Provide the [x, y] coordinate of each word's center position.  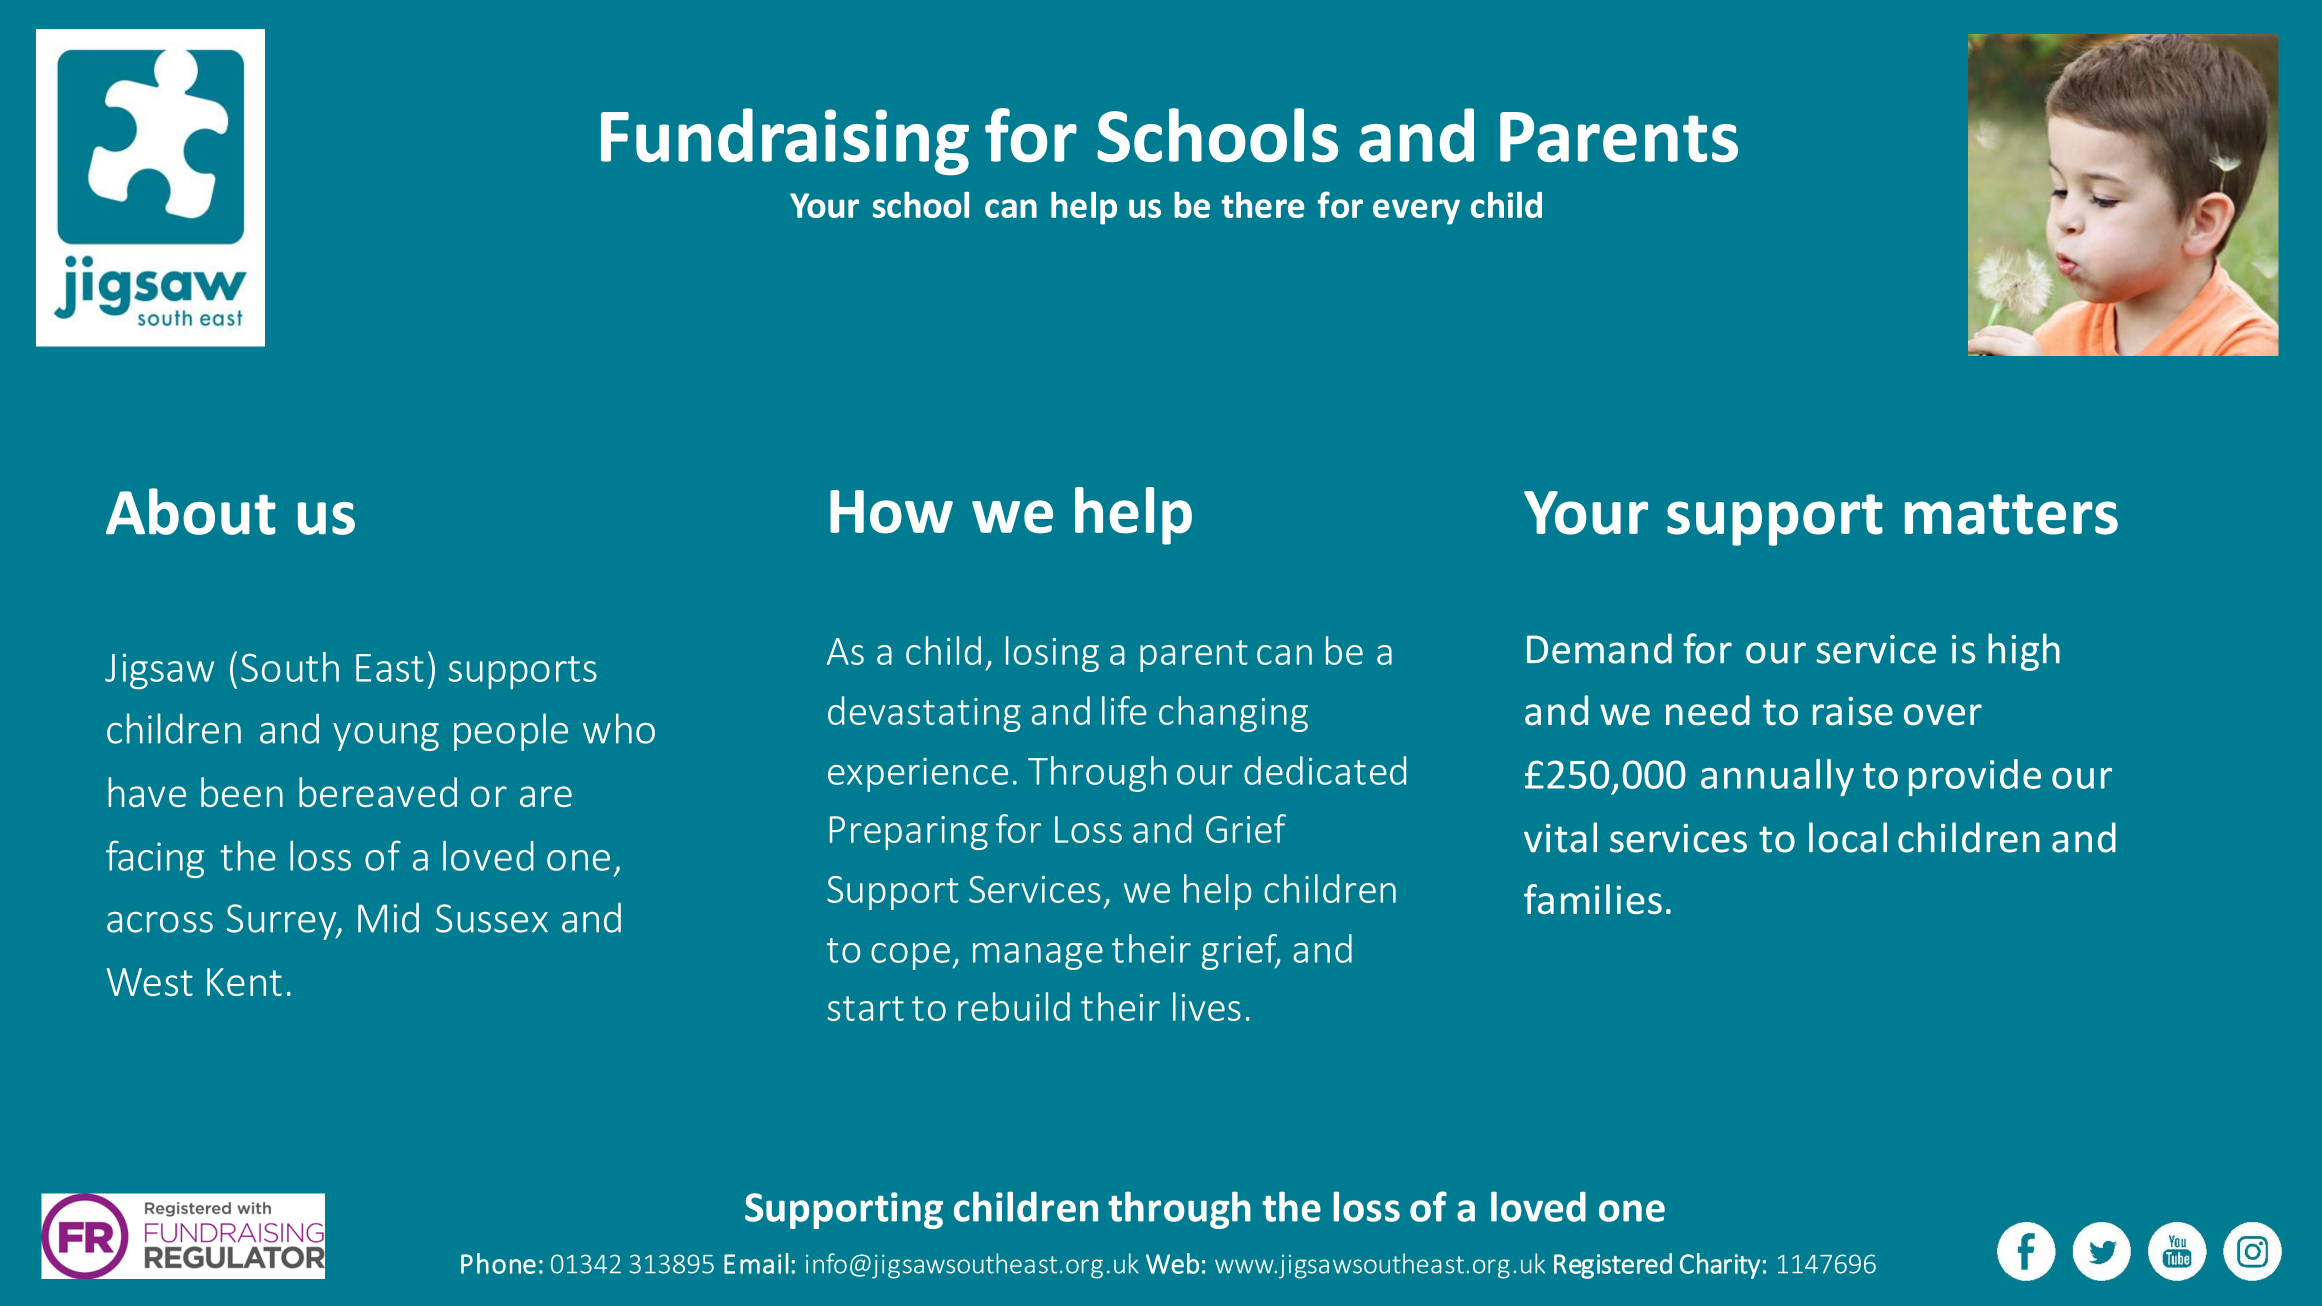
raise [1853, 711]
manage [1038, 956]
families [1593, 899]
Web [1172, 1263]
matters [2011, 514]
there [1262, 205]
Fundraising [785, 142]
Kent [244, 982]
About [191, 511]
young [386, 737]
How [891, 512]
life [1124, 710]
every [1416, 212]
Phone [498, 1263]
